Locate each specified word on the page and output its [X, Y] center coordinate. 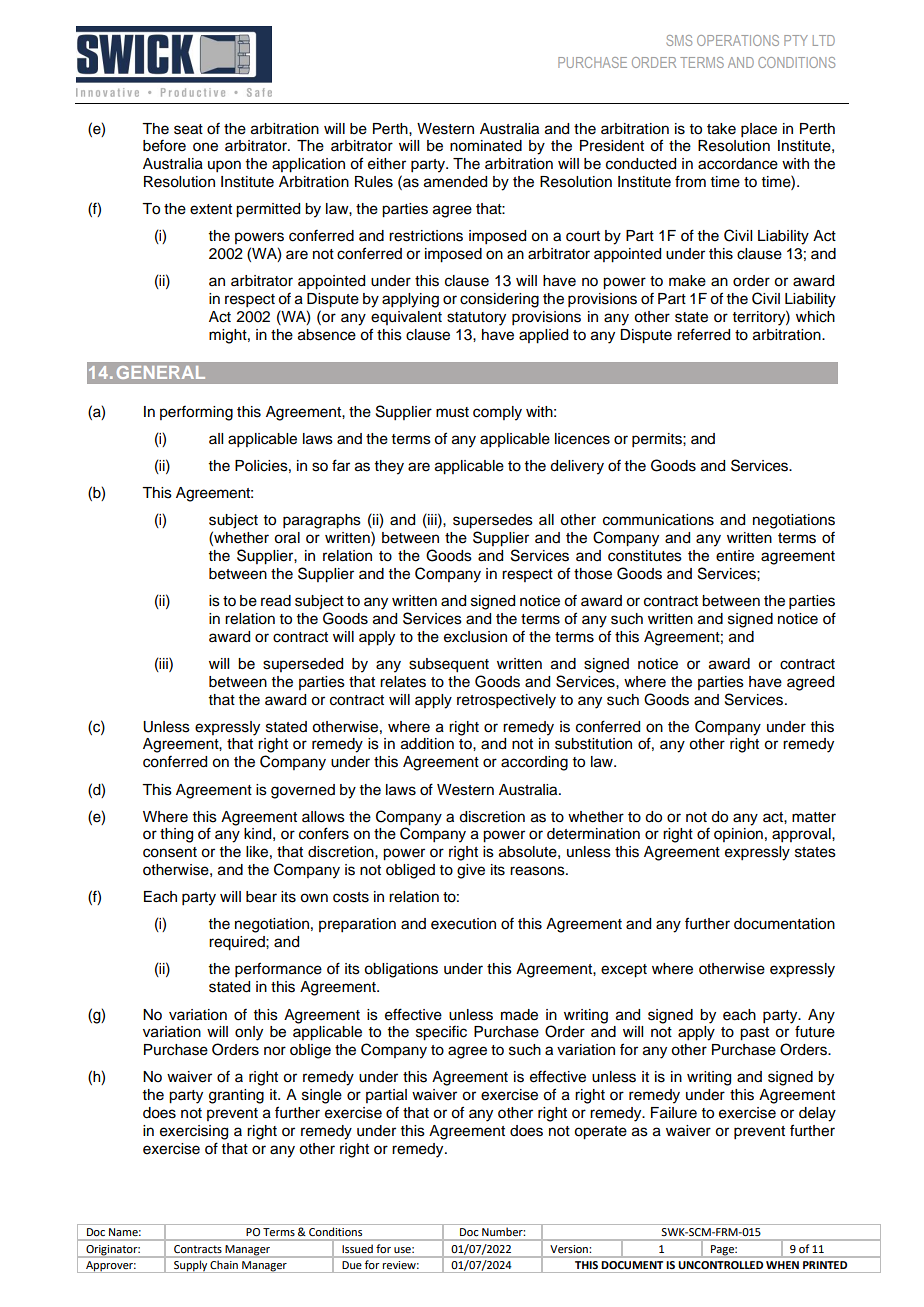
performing [196, 413]
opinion [738, 835]
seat [188, 129]
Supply [190, 1266]
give [471, 871]
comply [497, 413]
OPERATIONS [738, 40]
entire [735, 556]
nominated [486, 146]
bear [261, 897]
